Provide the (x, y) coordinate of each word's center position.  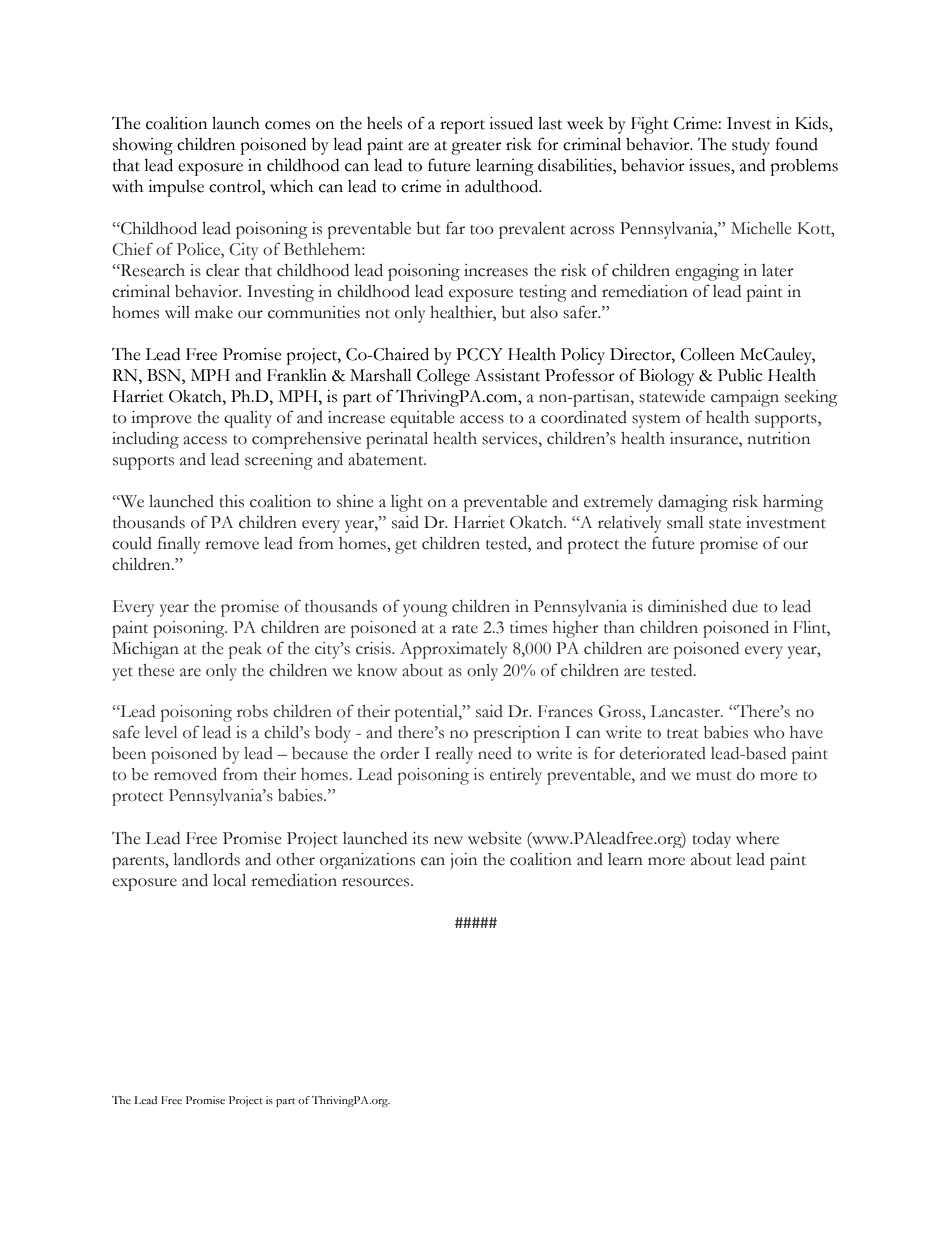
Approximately (453, 650)
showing (143, 146)
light (407, 503)
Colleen (707, 354)
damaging (693, 503)
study (751, 146)
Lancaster (686, 711)
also (544, 312)
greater (476, 148)
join (463, 861)
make (214, 312)
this (232, 501)
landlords (207, 859)
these (156, 670)
